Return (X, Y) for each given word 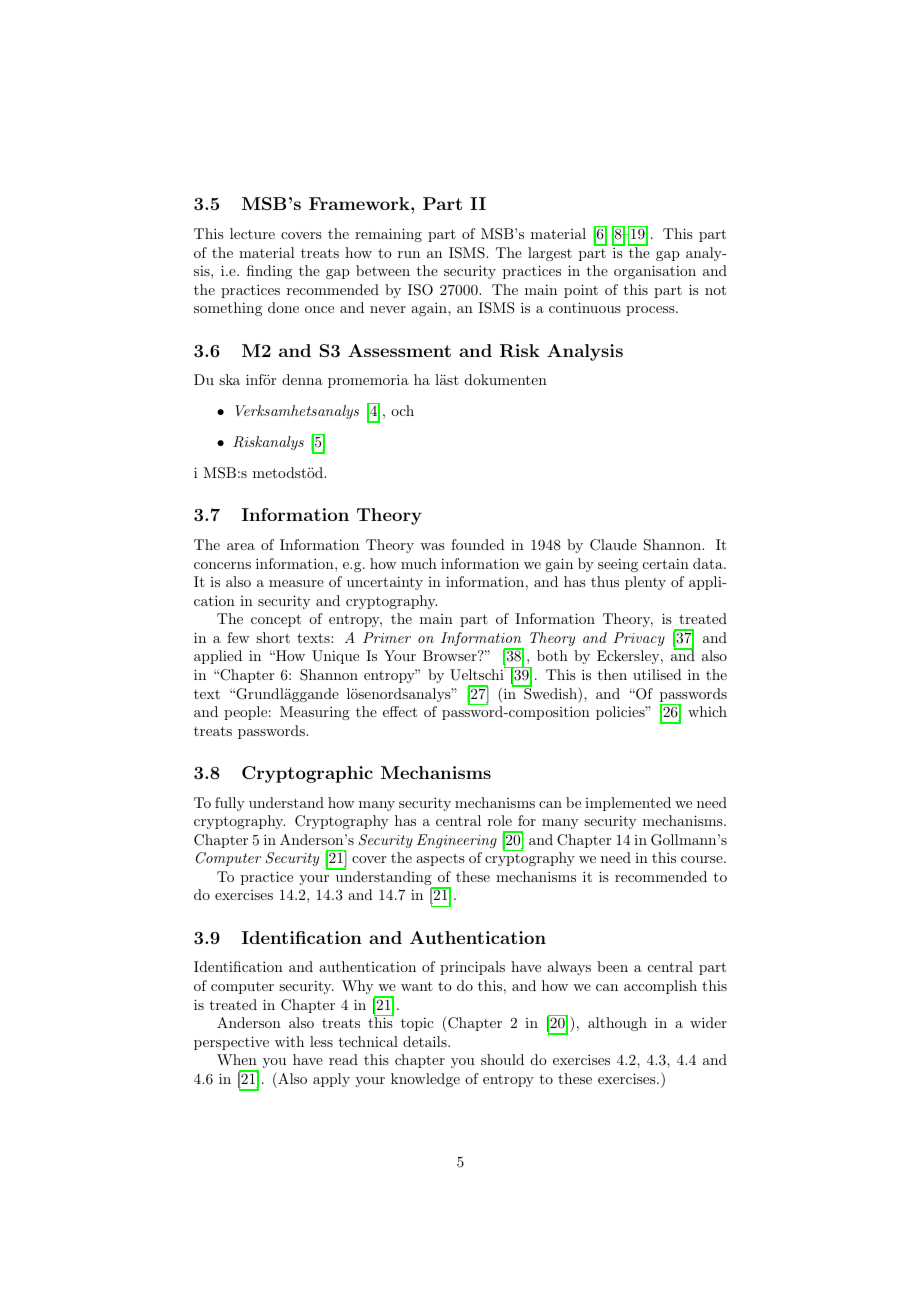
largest (550, 254)
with (289, 1041)
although (617, 1024)
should (502, 1059)
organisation (655, 272)
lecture (252, 233)
